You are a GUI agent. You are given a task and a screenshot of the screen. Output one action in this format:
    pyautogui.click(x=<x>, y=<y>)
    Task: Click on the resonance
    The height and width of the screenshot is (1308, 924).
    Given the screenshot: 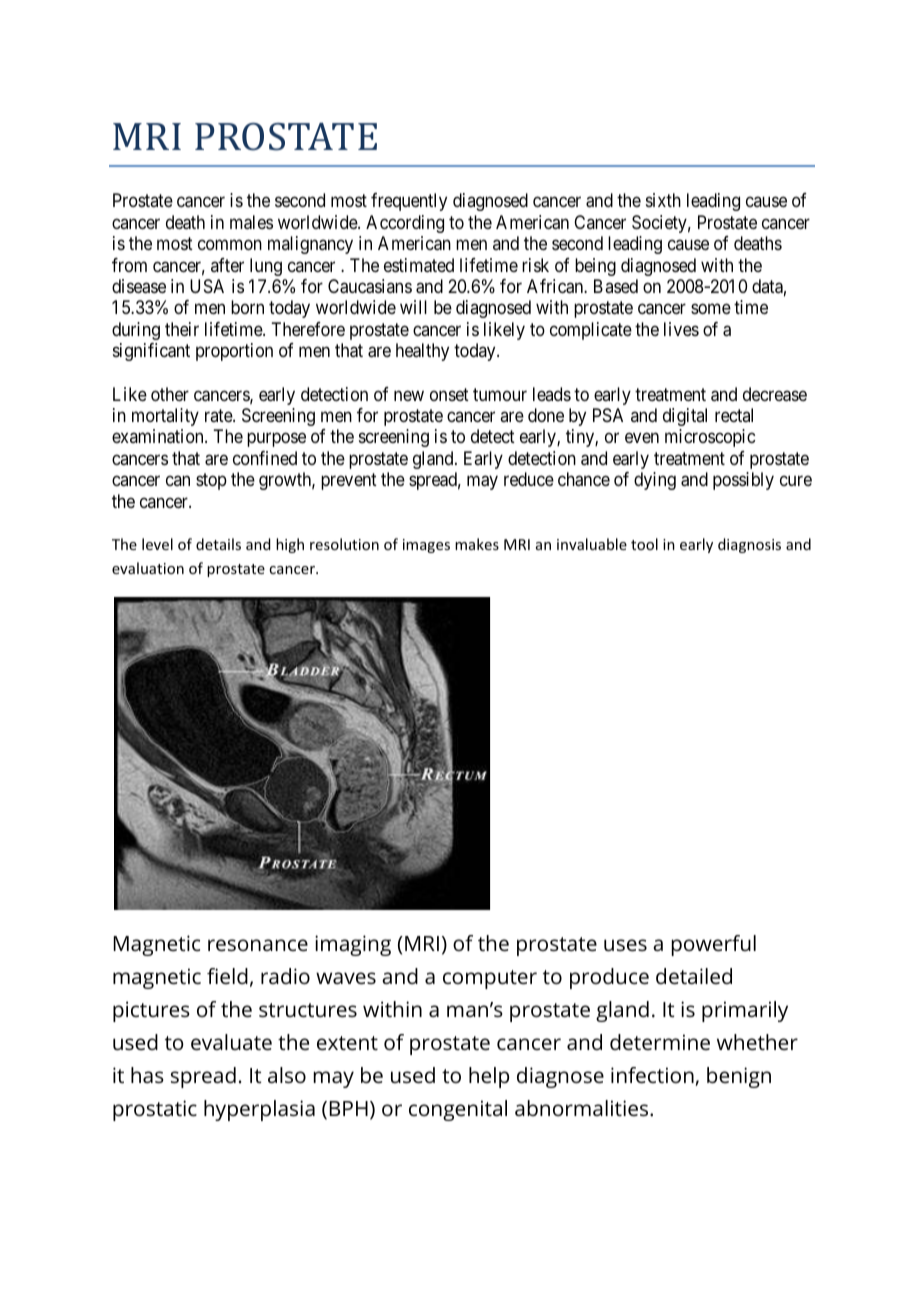 What is the action you would take?
    pyautogui.click(x=258, y=945)
